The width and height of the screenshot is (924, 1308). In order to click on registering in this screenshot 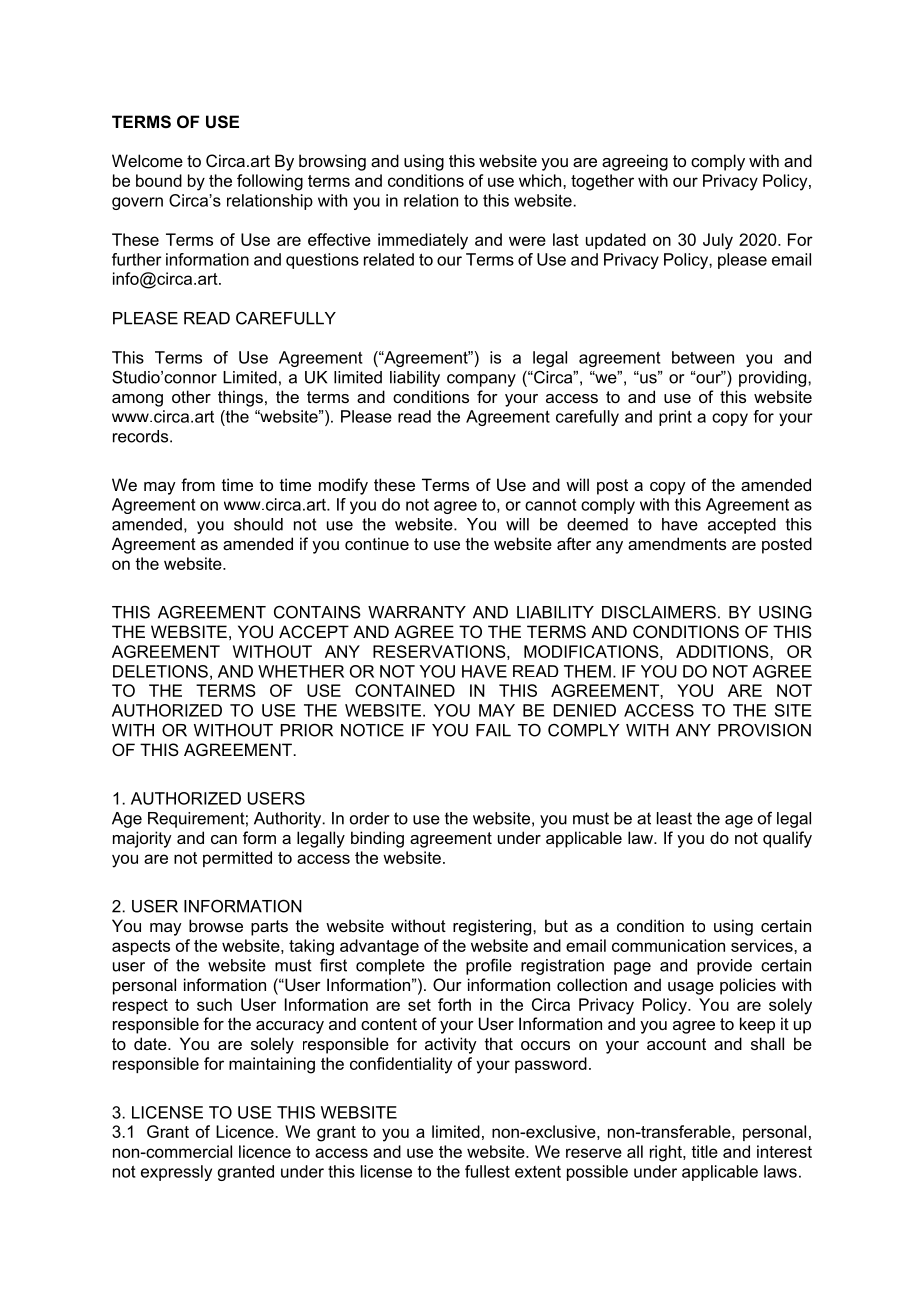, I will do `click(493, 927)`.
